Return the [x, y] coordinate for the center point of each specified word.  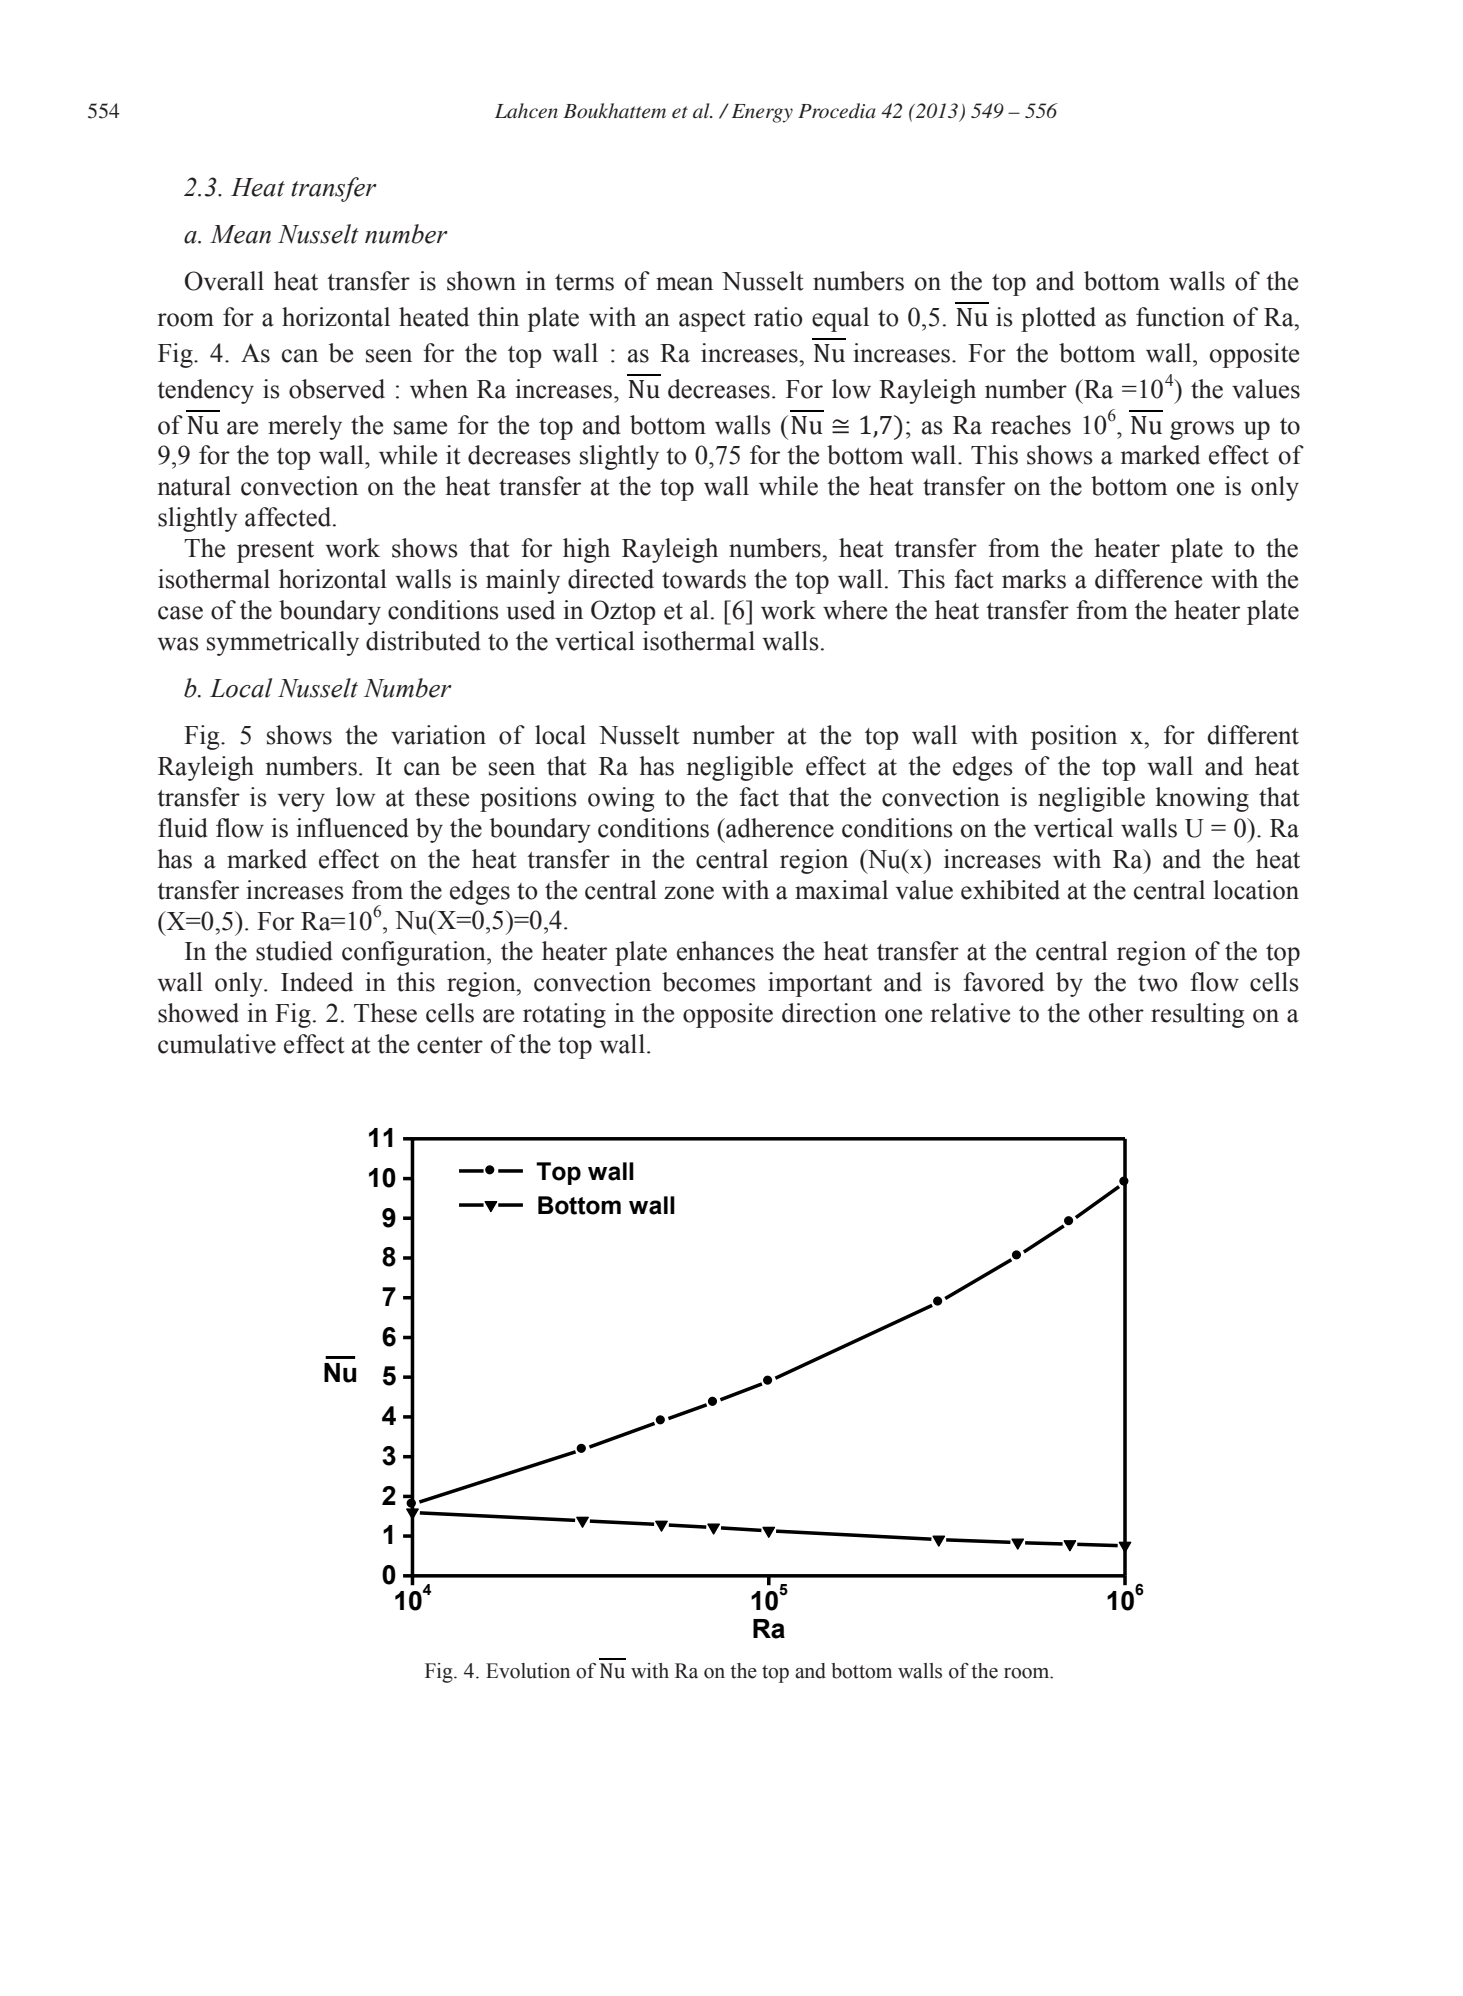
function [1180, 317]
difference [1148, 579]
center [450, 1045]
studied [294, 951]
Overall [224, 281]
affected [289, 517]
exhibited [1010, 890]
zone [689, 893]
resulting [1197, 1015]
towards [704, 579]
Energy [762, 113]
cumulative [217, 1044]
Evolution [528, 1671]
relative [970, 1013]
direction [829, 1013]
